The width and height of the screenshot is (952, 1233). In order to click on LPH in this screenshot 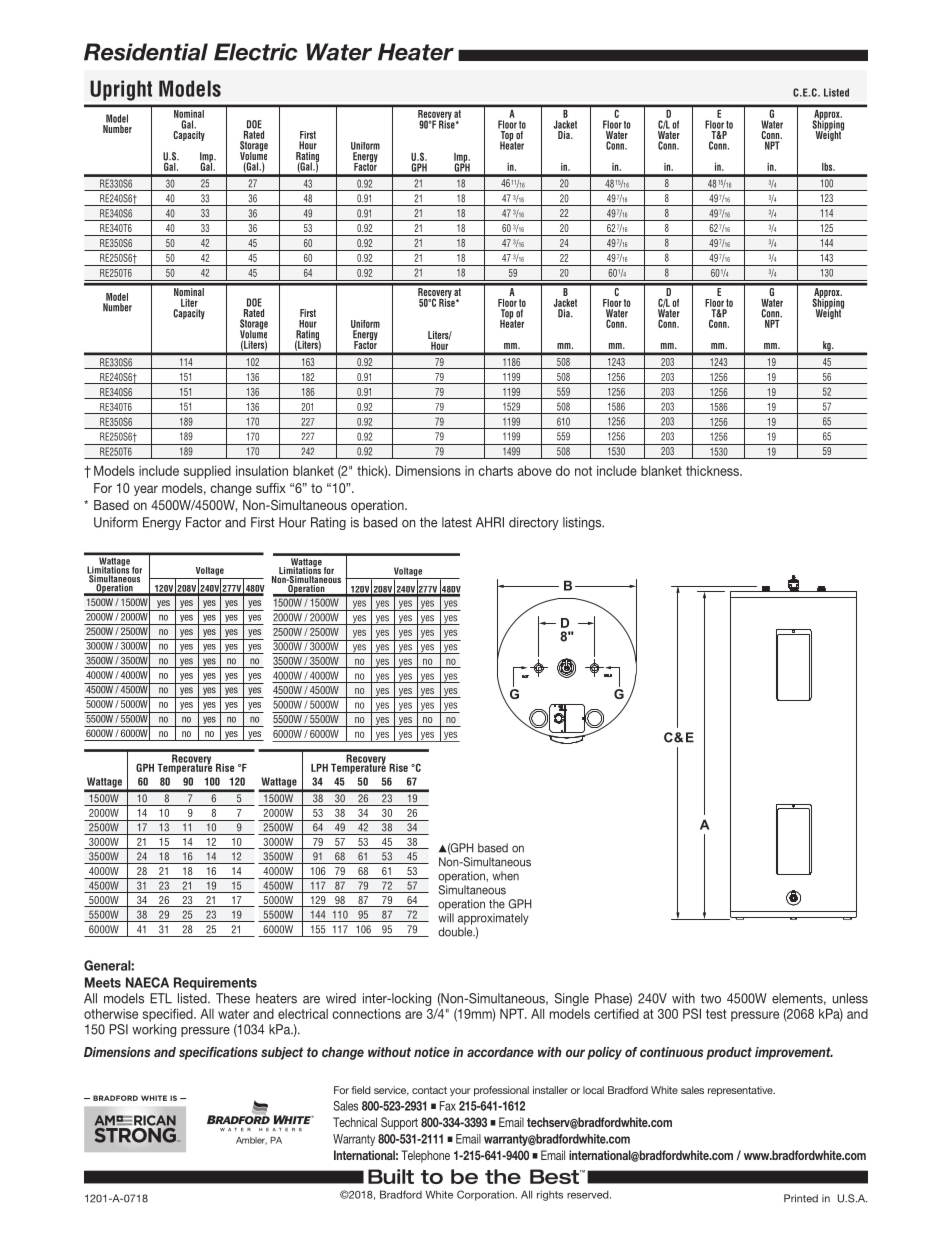, I will do `click(319, 768)`.
